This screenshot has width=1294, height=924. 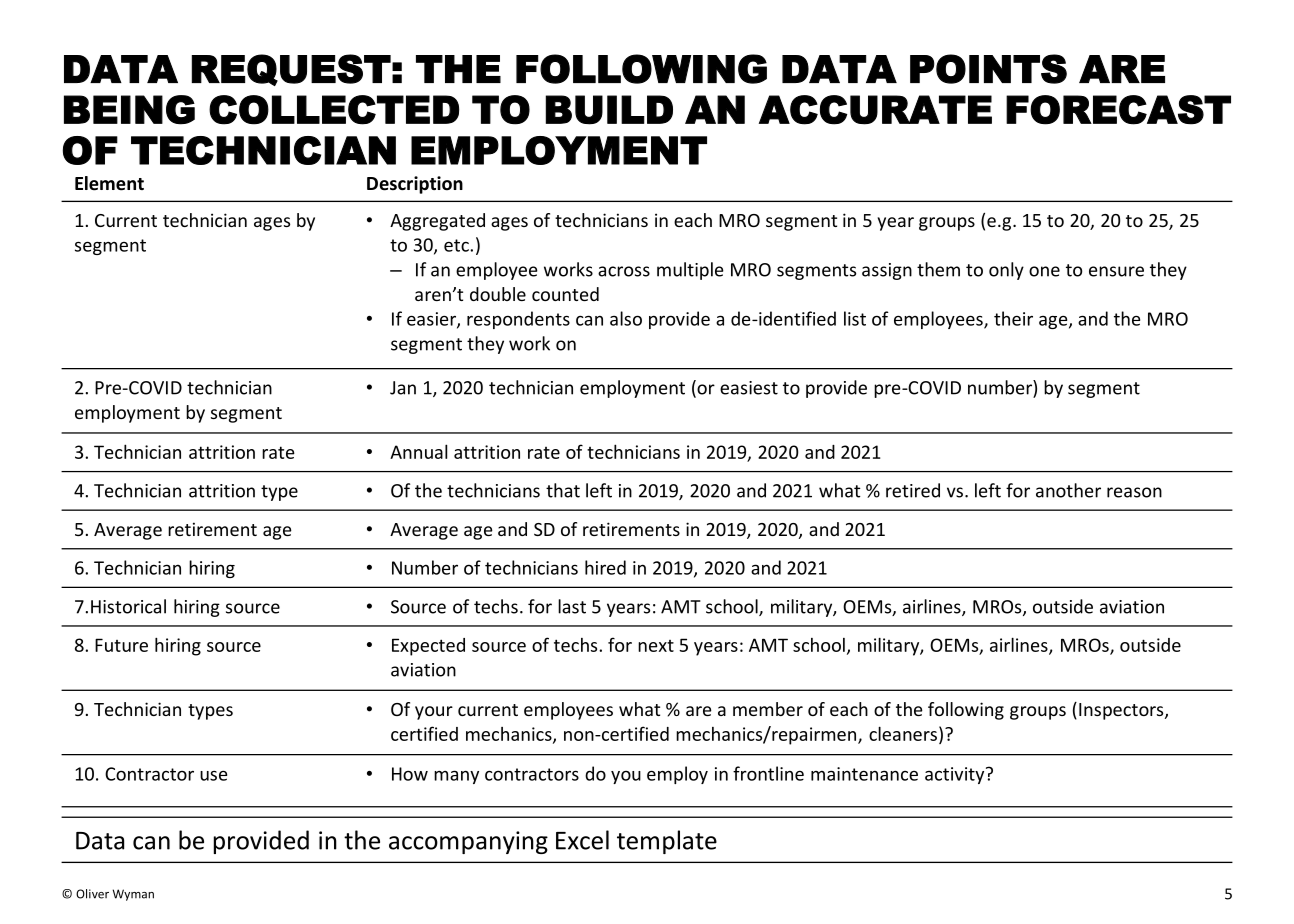 I want to click on BUILD, so click(x=609, y=110).
